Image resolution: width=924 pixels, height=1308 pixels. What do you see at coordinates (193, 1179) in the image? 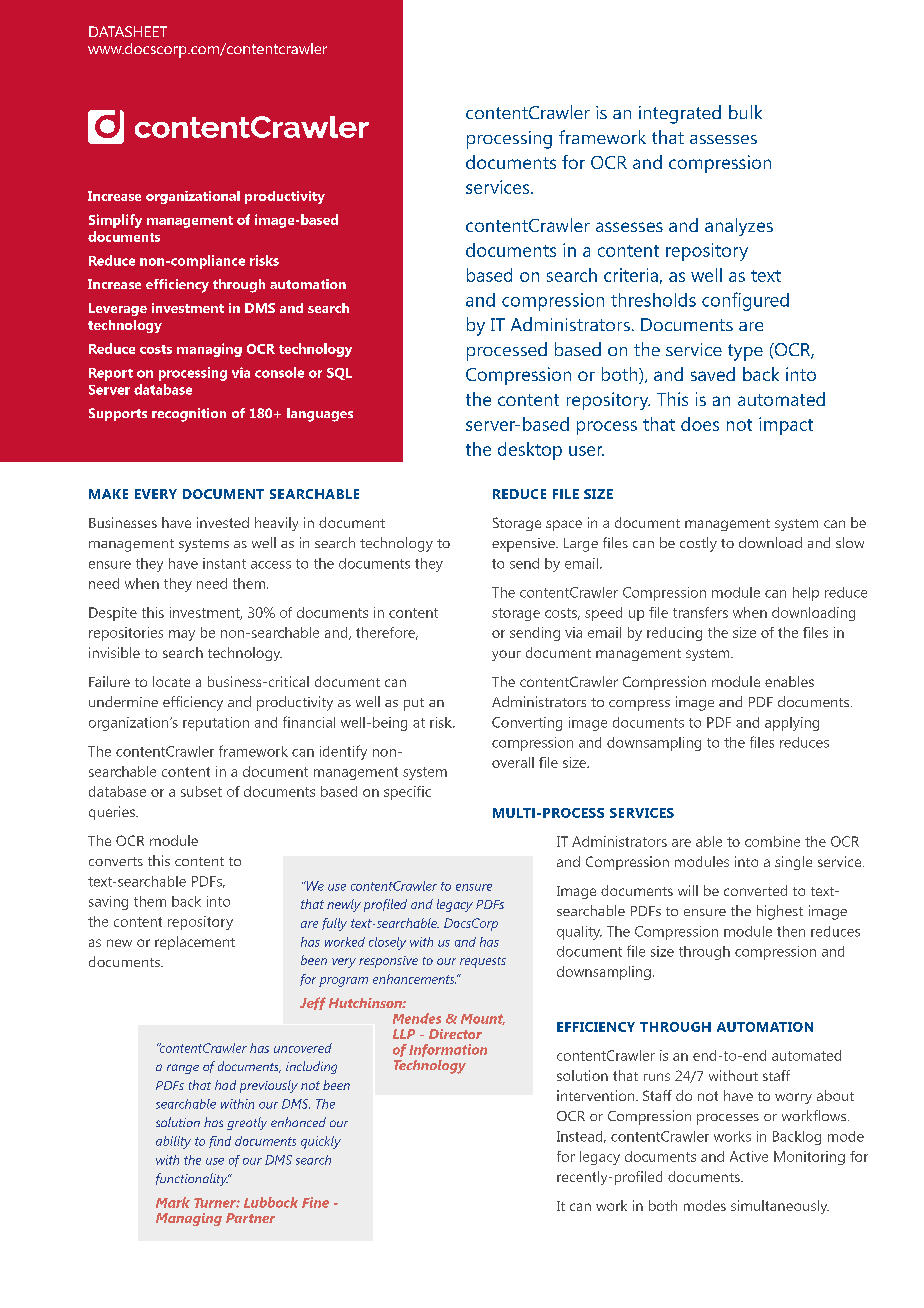
I see `functionality` at bounding box center [193, 1179].
